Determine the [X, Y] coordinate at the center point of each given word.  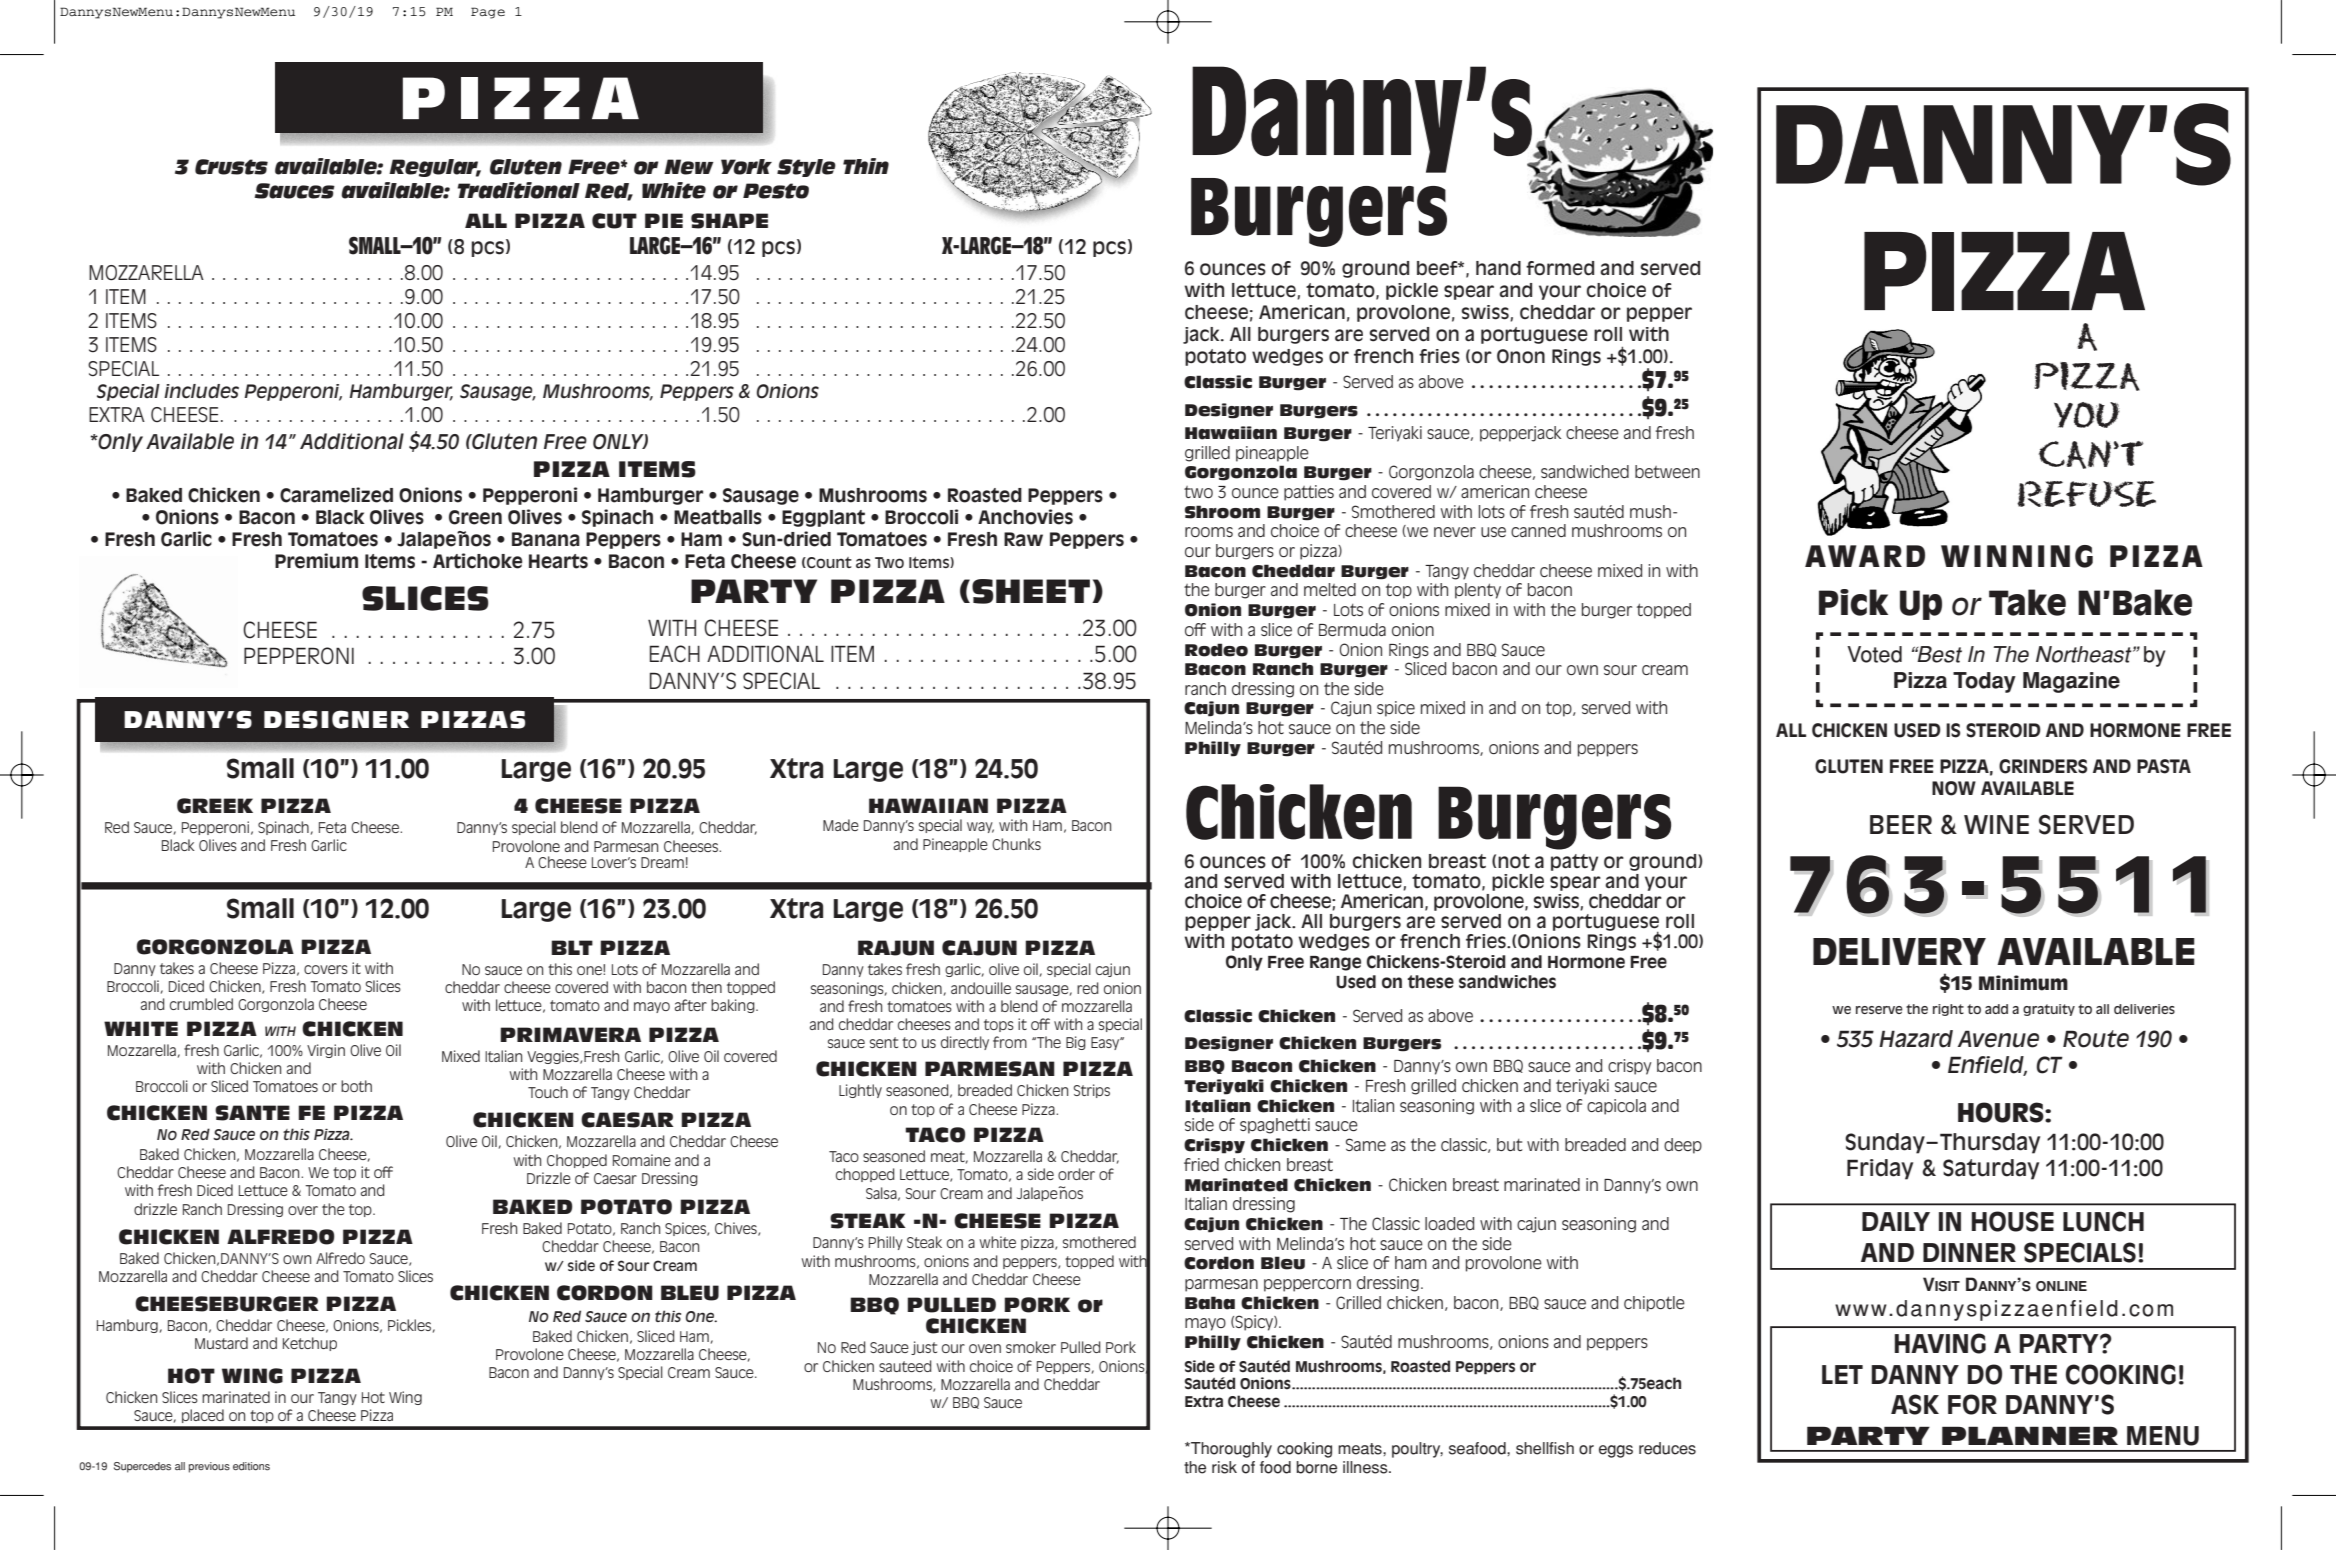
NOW [1954, 788]
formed [1560, 268]
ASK [1915, 1404]
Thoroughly [1230, 1450]
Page [488, 13]
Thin [866, 166]
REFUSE [2086, 494]
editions [251, 1466]
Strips [1092, 1091]
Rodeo [1216, 650]
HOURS [2002, 1112]
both [356, 1086]
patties [1309, 493]
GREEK [215, 806]
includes [201, 391]
